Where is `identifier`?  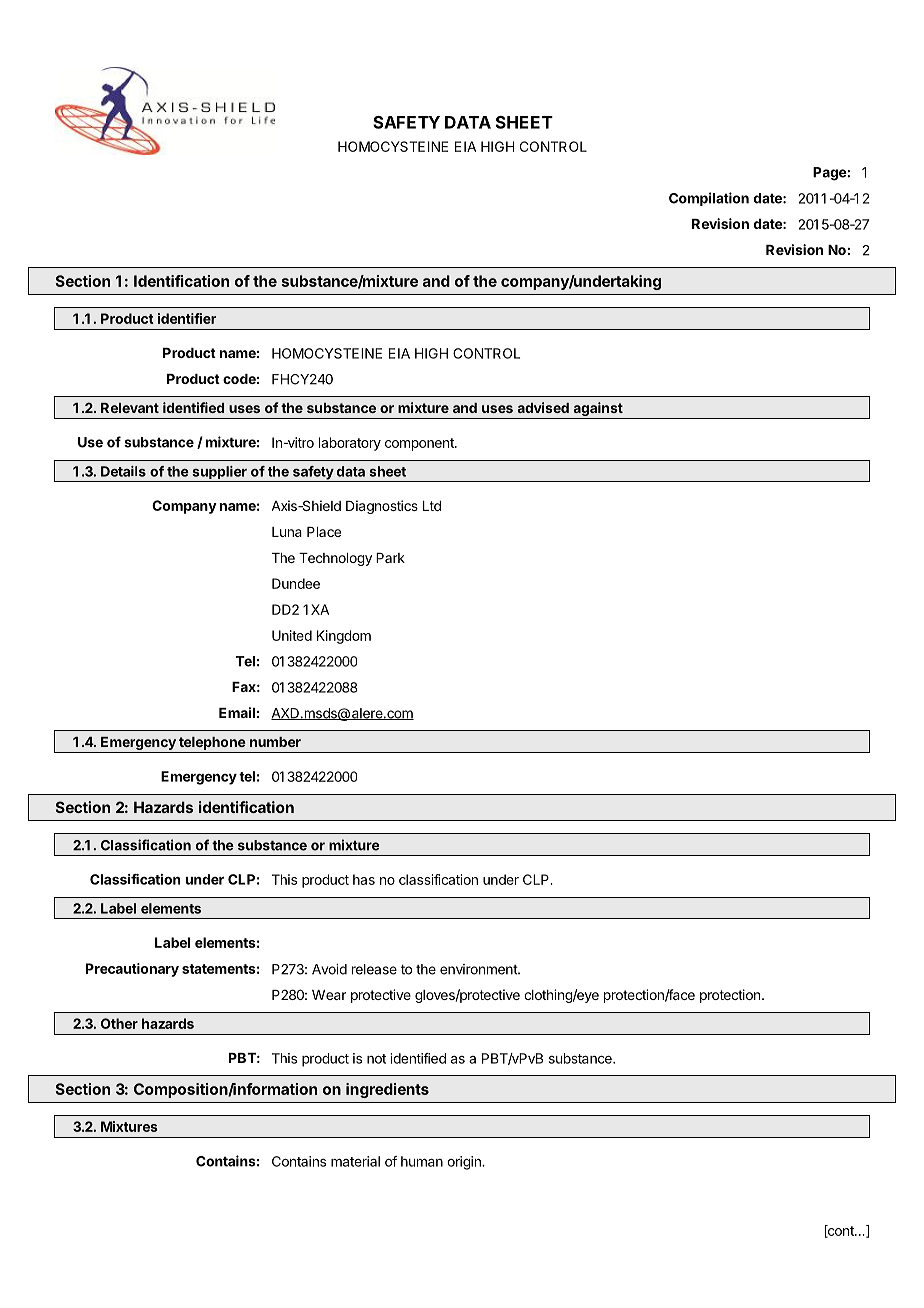
identifier is located at coordinates (187, 318).
